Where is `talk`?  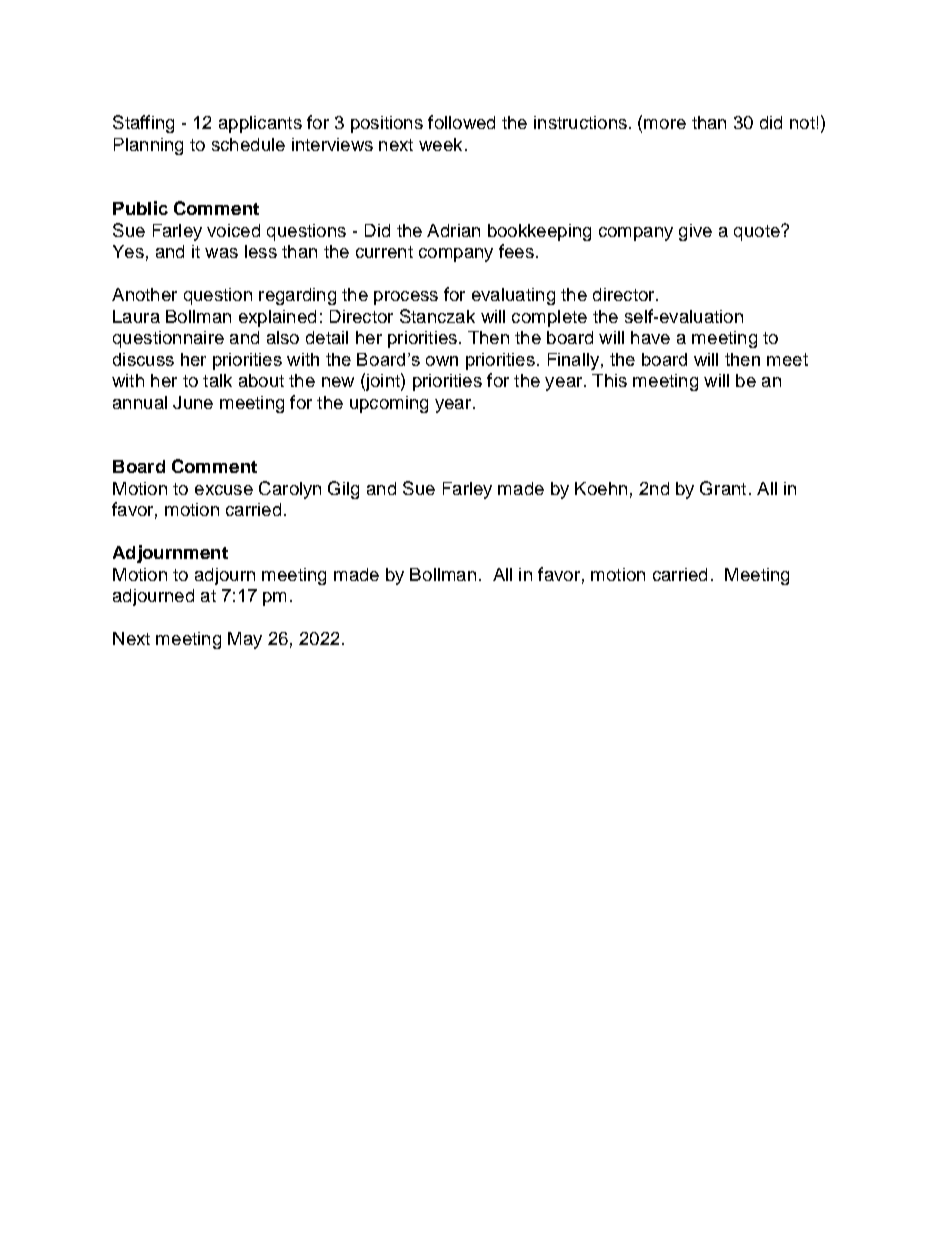 talk is located at coordinates (217, 380).
